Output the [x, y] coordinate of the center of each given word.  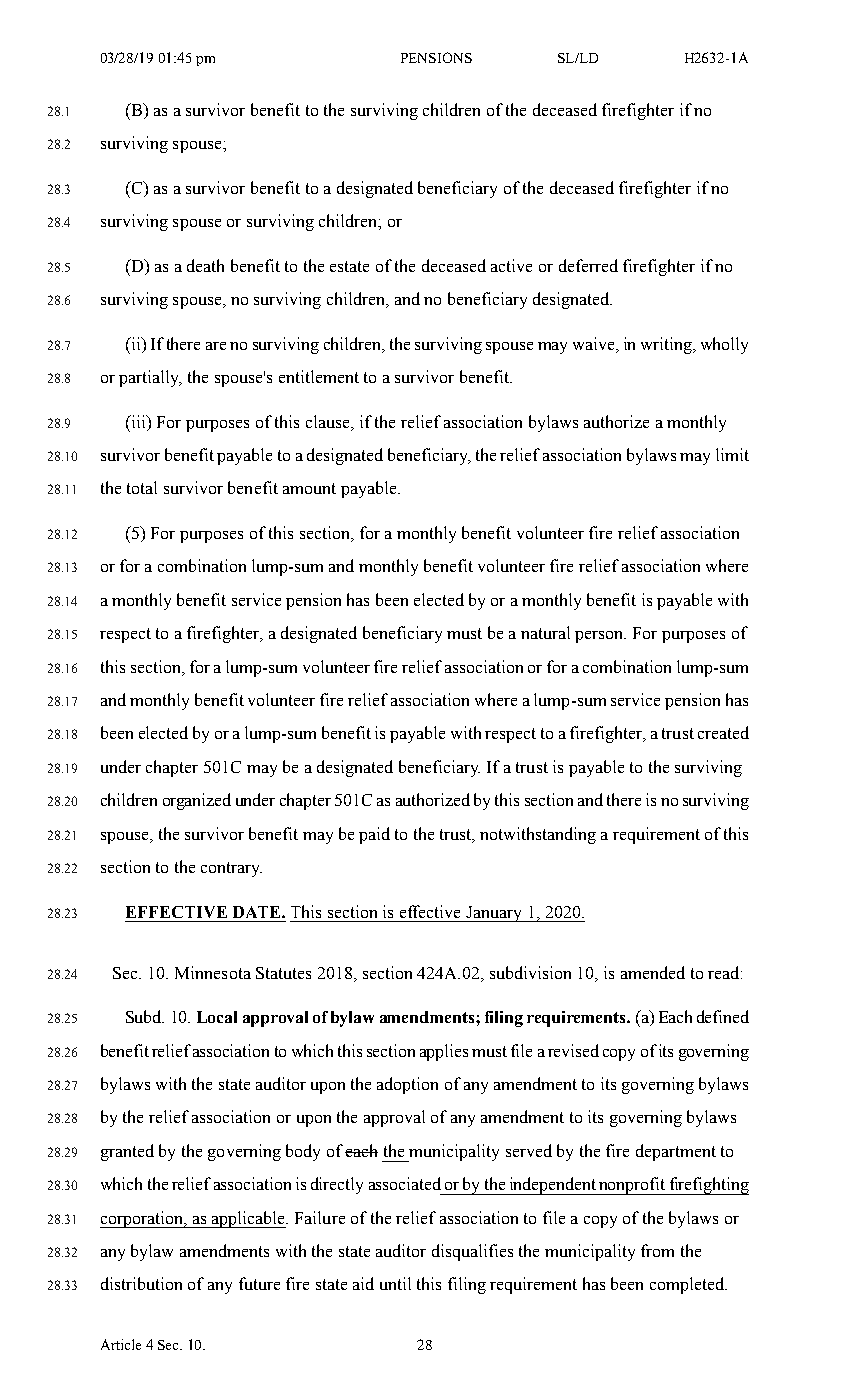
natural [545, 632]
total [142, 487]
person [600, 637]
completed [688, 1285]
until [395, 1283]
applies [444, 1052]
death [205, 265]
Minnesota [213, 972]
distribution [141, 1283]
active [511, 265]
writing [667, 345]
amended [653, 972]
